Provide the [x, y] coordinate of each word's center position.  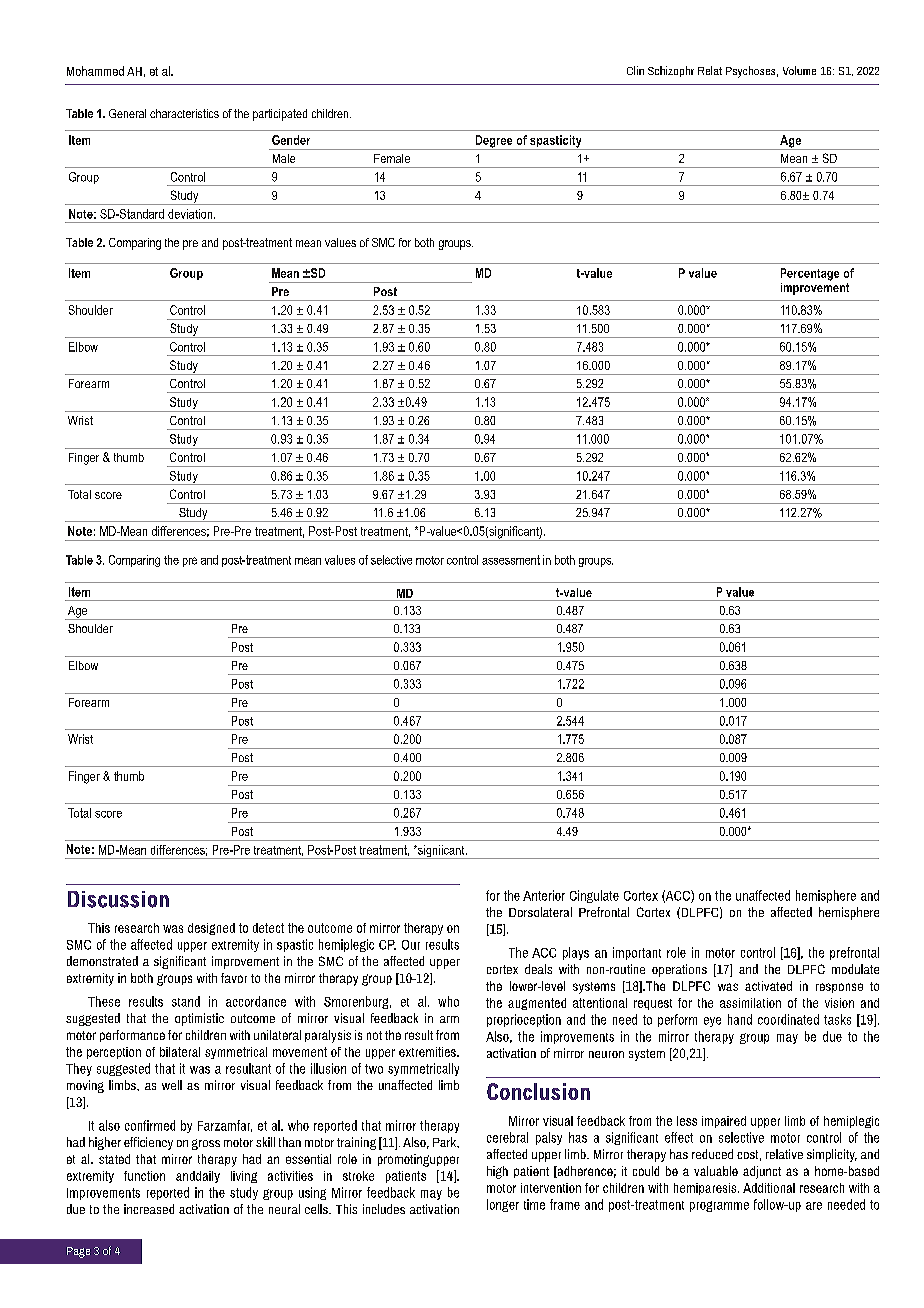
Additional [769, 1188]
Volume [799, 70]
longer [503, 1205]
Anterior [544, 895]
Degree [494, 142]
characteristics [184, 113]
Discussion [118, 899]
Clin [635, 70]
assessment [511, 560]
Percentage [810, 274]
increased [149, 1209]
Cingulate [594, 896]
